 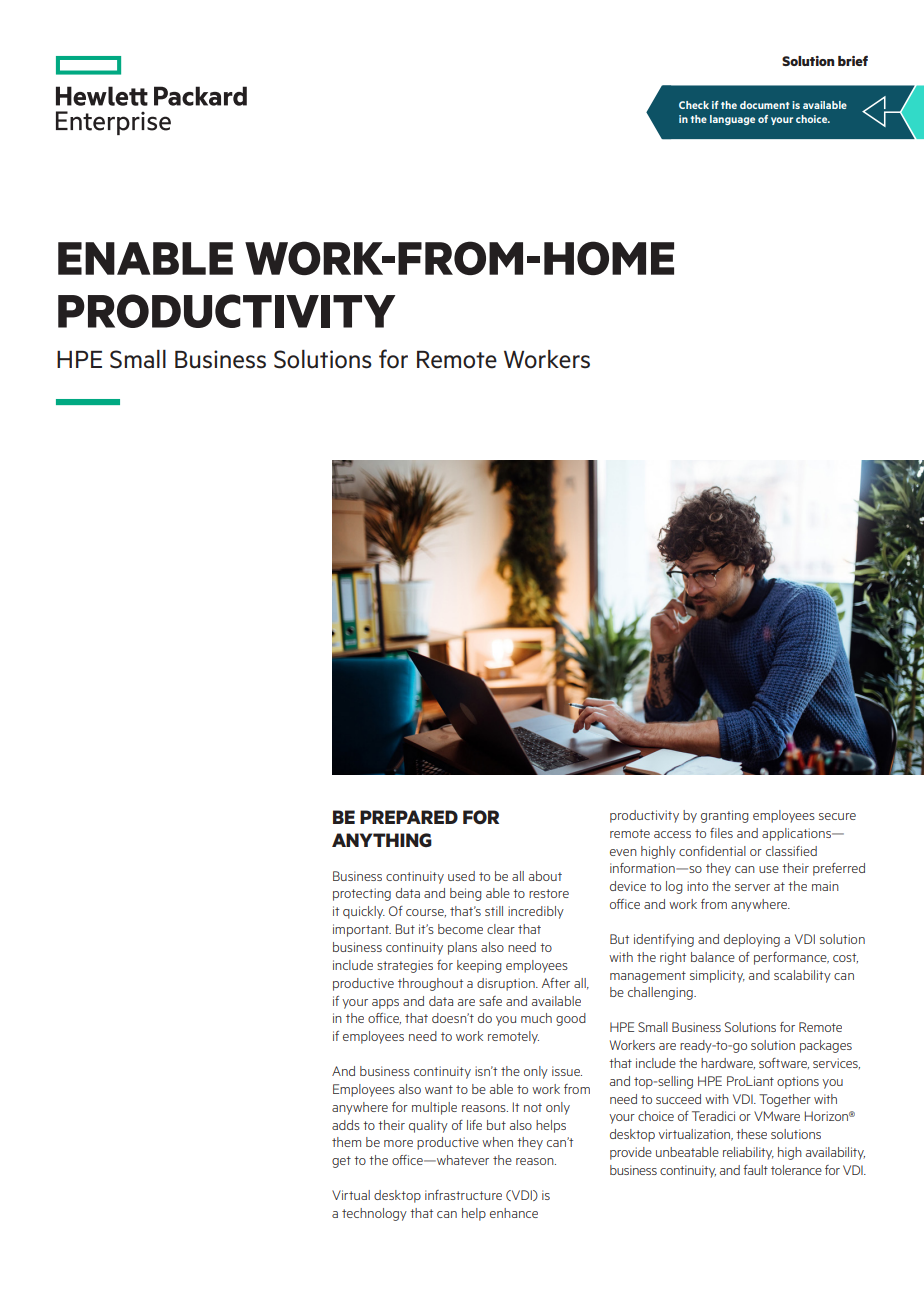 What do you see at coordinates (628, 886) in the page?
I see `device` at bounding box center [628, 886].
